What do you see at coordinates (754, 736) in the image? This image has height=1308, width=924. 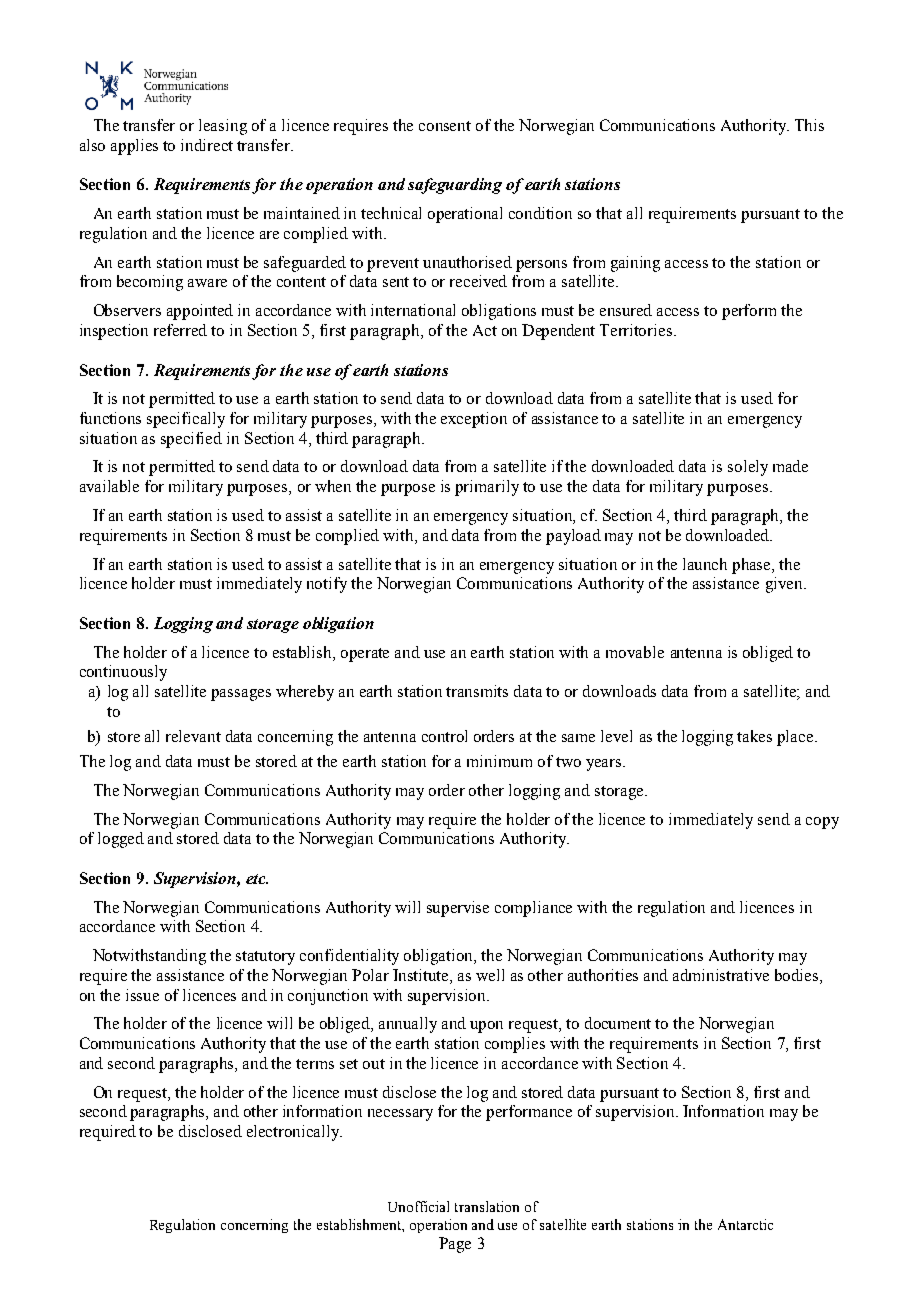 I see `takes` at bounding box center [754, 736].
